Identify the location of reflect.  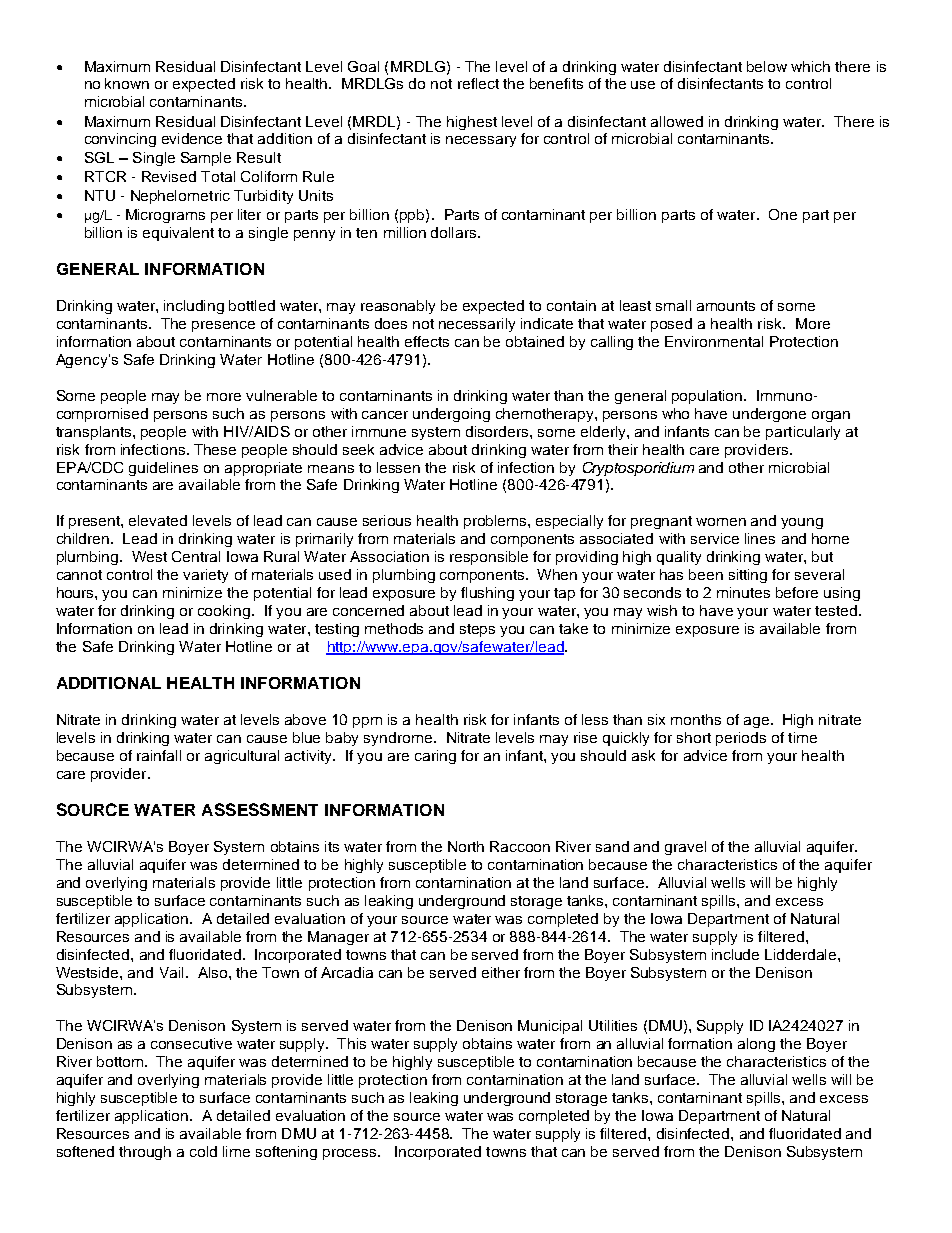
(478, 83).
